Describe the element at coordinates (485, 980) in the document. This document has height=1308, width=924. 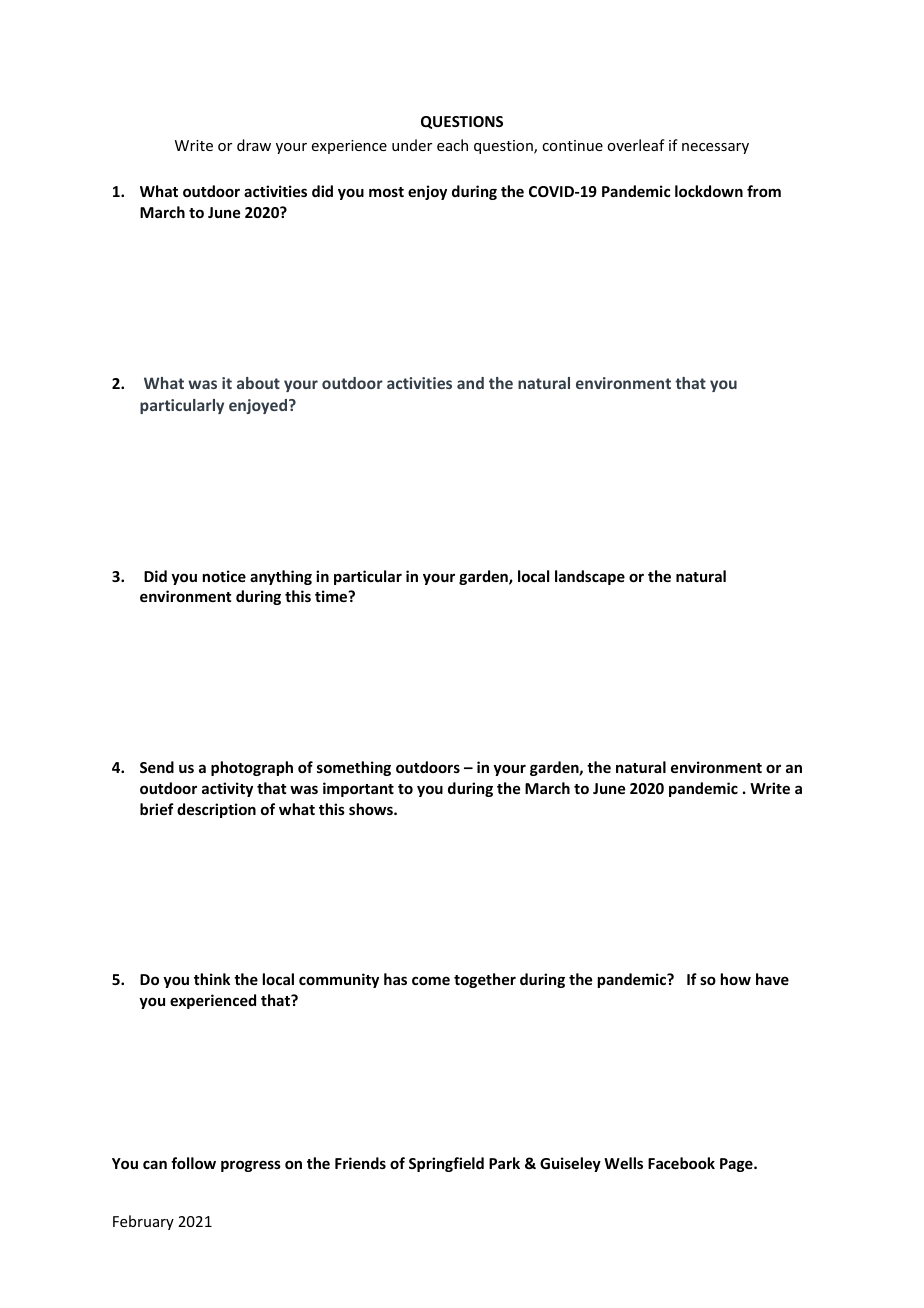
I see `together` at that location.
